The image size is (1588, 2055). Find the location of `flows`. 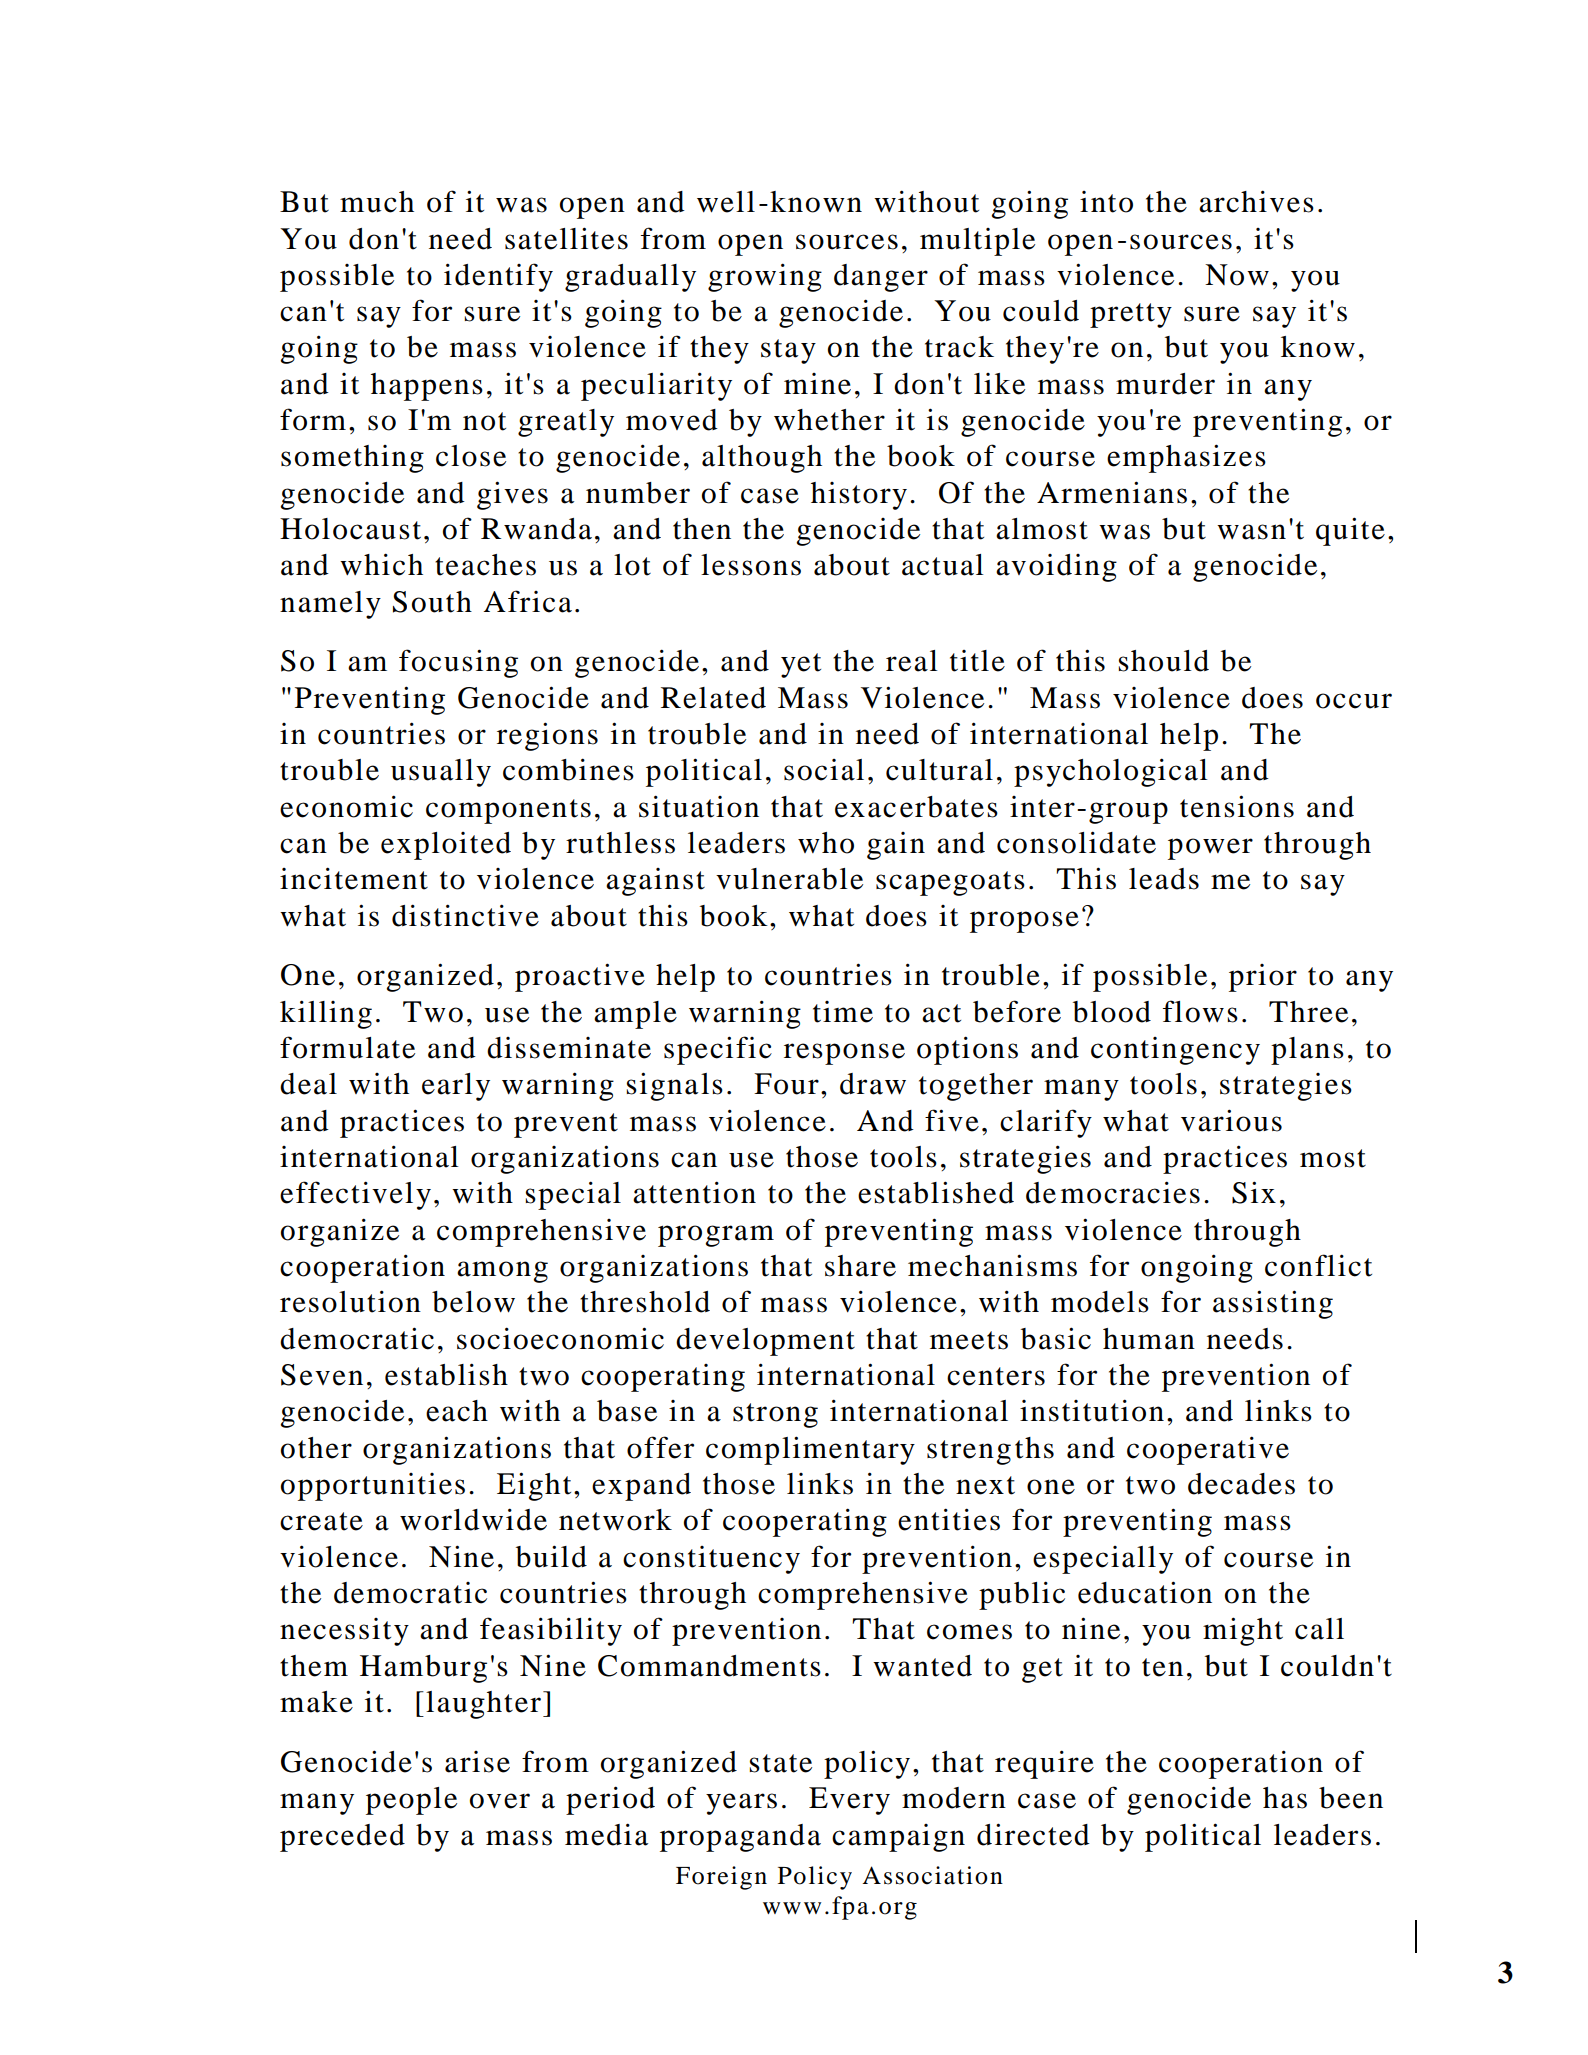

flows is located at coordinates (1200, 1011).
